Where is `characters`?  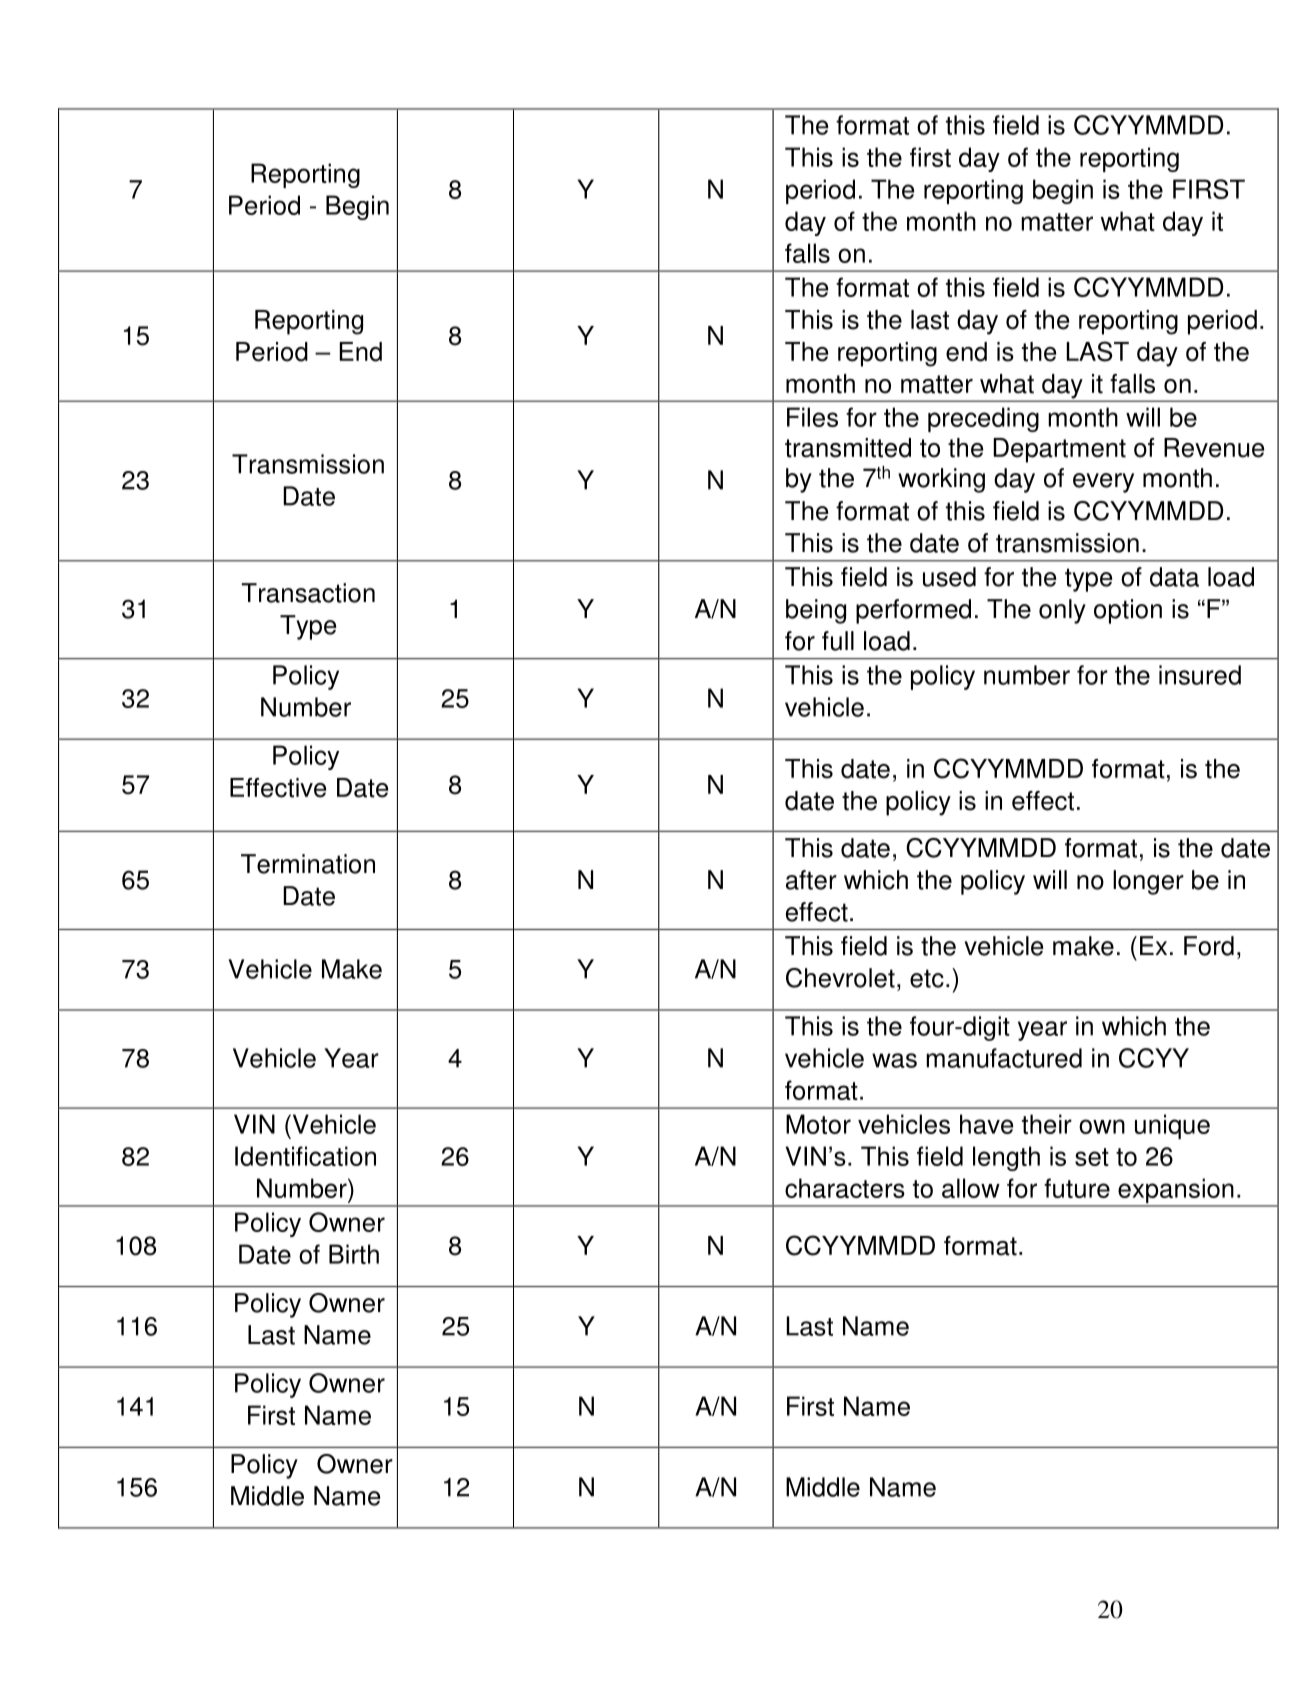
characters is located at coordinates (845, 1188).
